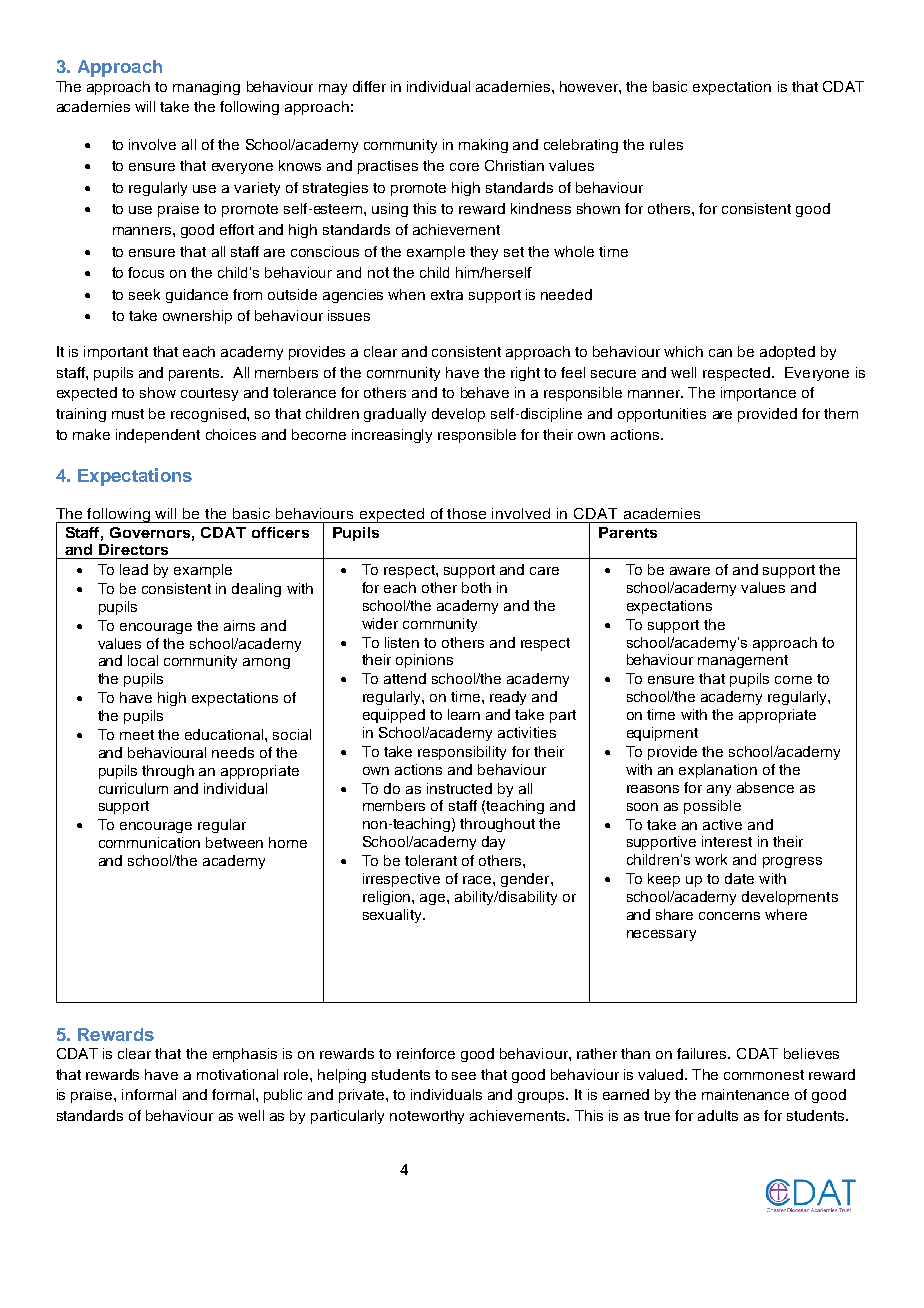 Image resolution: width=924 pixels, height=1308 pixels. What do you see at coordinates (476, 587) in the image?
I see `both` at bounding box center [476, 587].
